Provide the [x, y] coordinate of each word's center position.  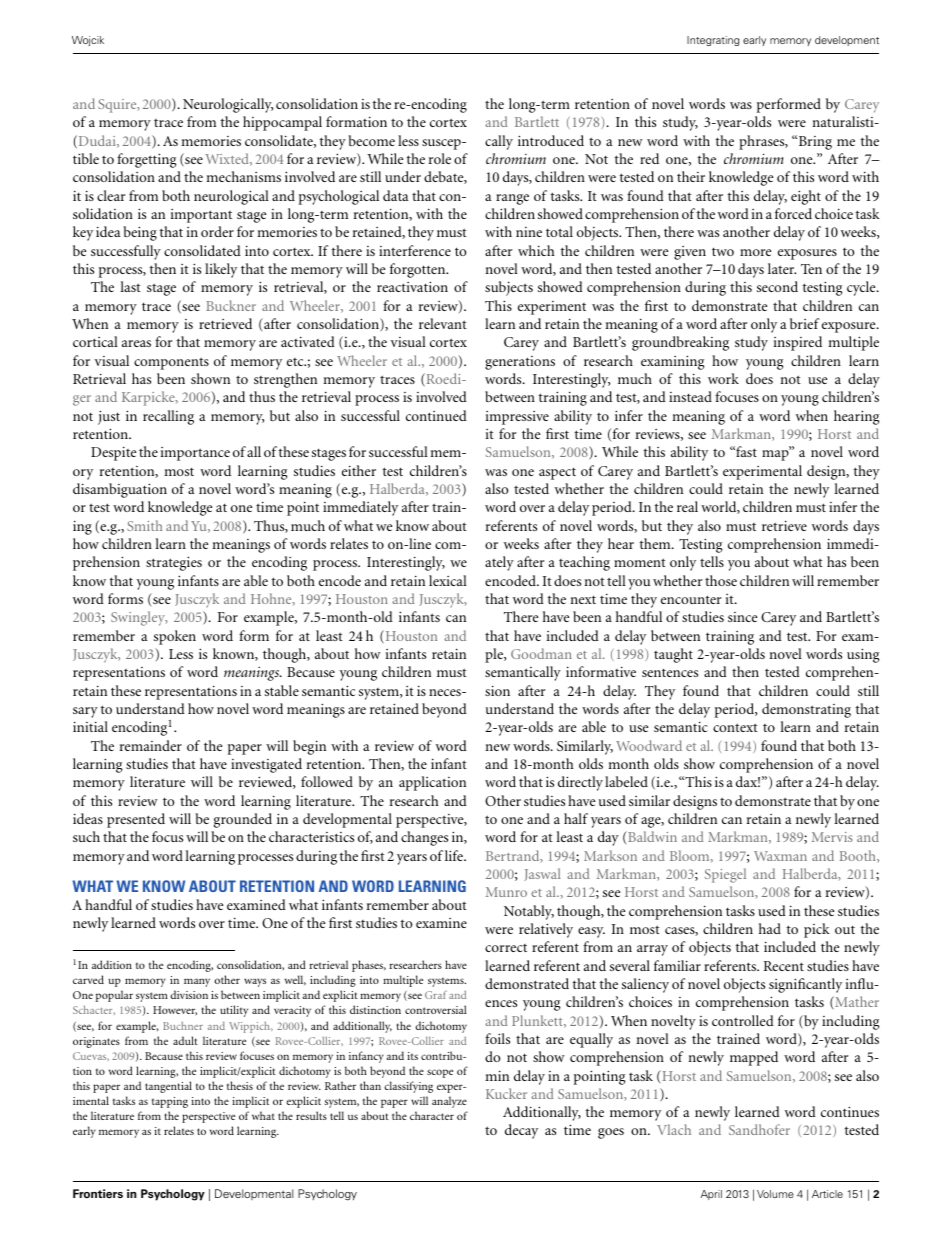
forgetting [147, 160]
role [440, 158]
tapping [170, 1102]
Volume [775, 1194]
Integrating [713, 41]
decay [521, 1131]
